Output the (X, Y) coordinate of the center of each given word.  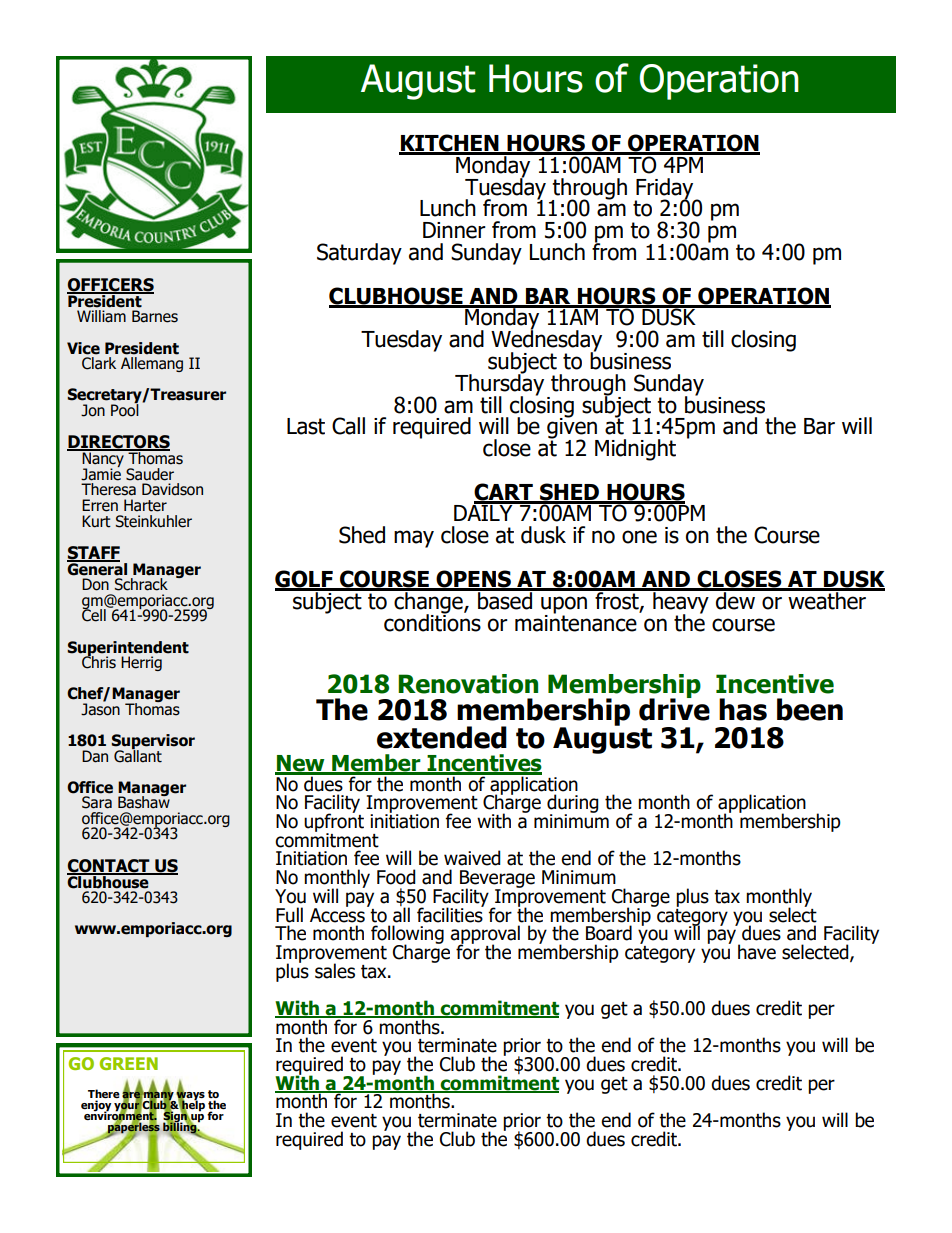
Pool (125, 409)
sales (335, 971)
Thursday (499, 384)
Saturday (359, 254)
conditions (432, 621)
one (639, 537)
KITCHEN (450, 144)
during (573, 805)
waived (472, 858)
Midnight (635, 450)
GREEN (129, 1063)
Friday (665, 189)
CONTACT (109, 867)
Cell (94, 614)
